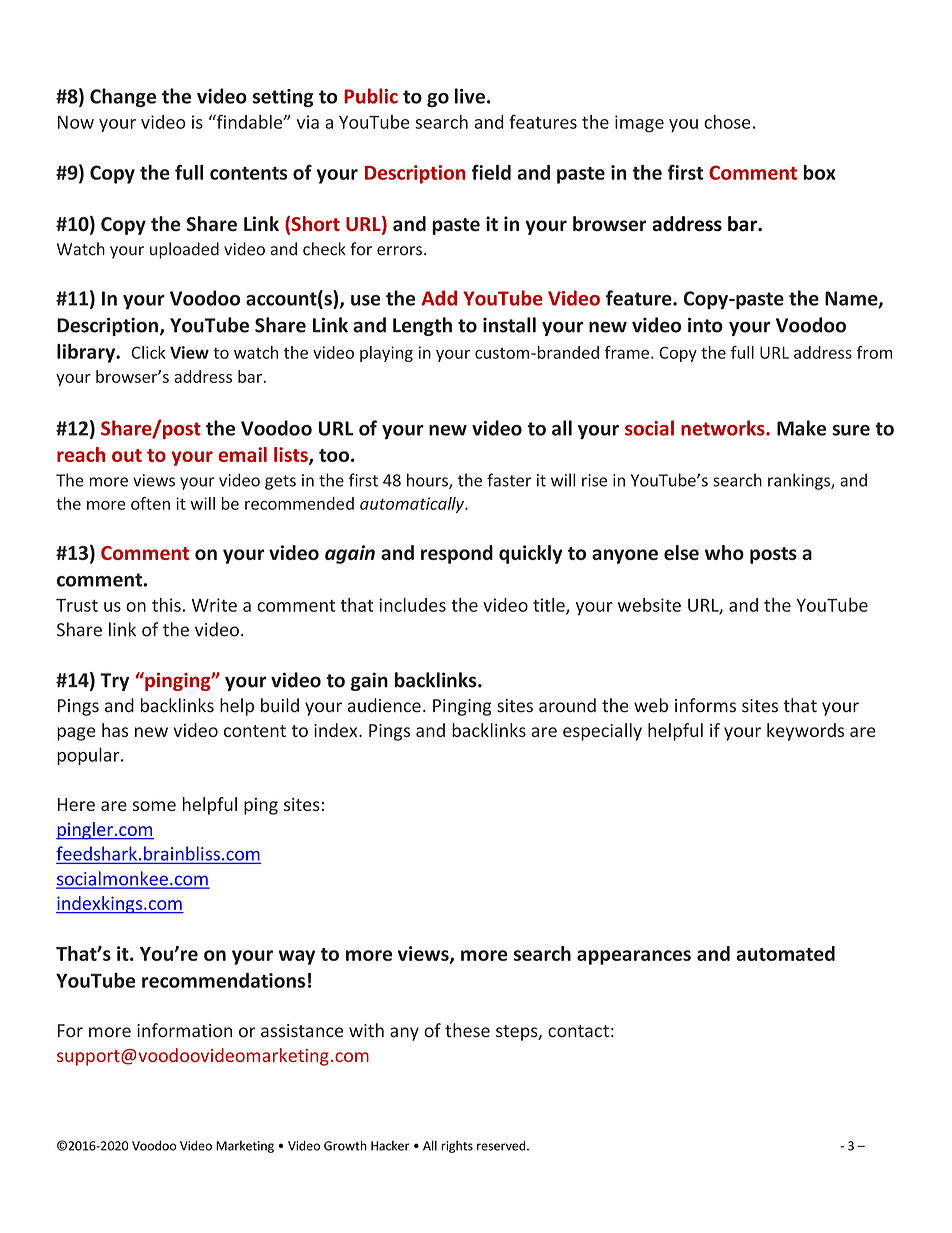 The width and height of the screenshot is (952, 1233). What do you see at coordinates (412, 605) in the screenshot?
I see `includes` at bounding box center [412, 605].
